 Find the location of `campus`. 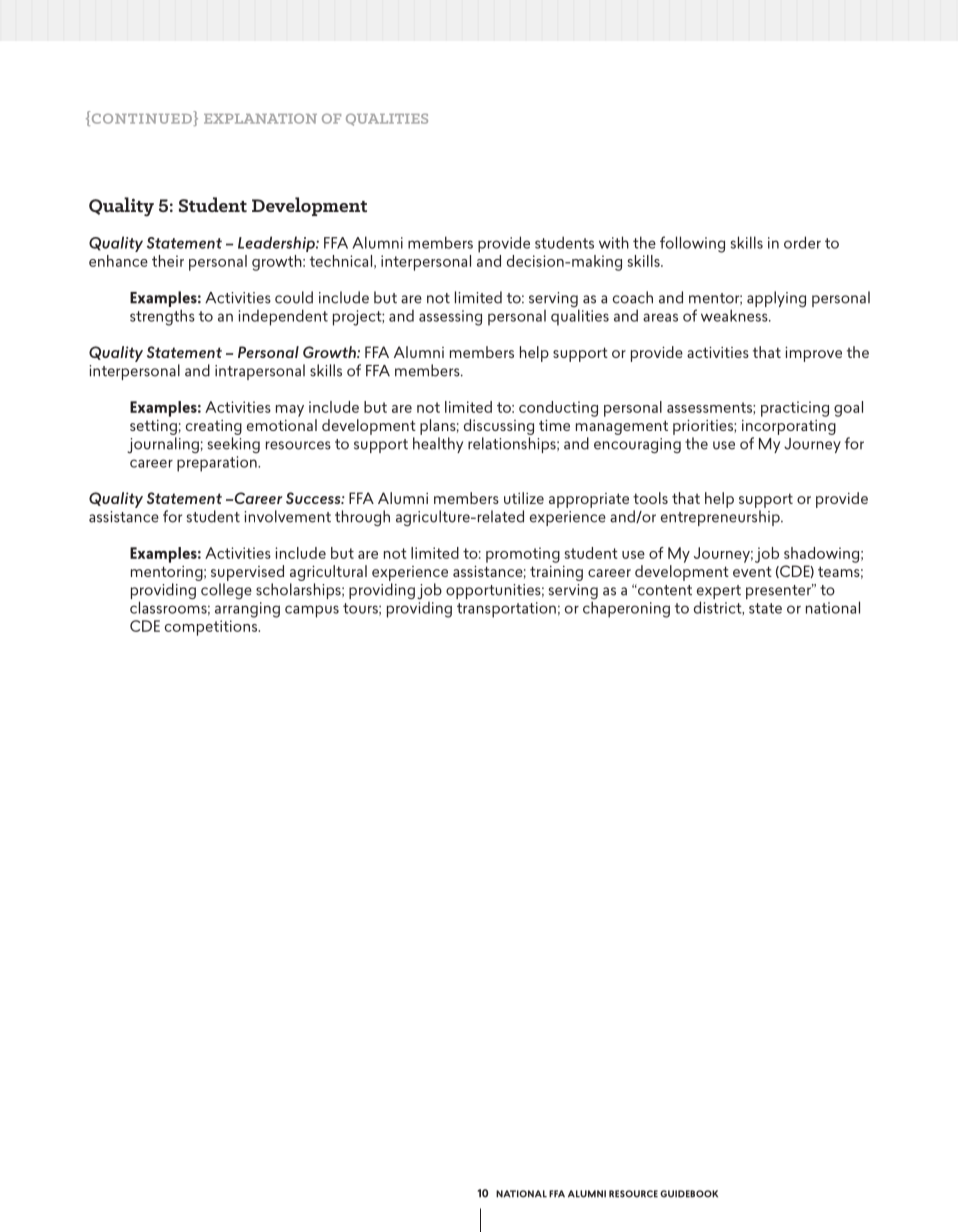

campus is located at coordinates (312, 611).
